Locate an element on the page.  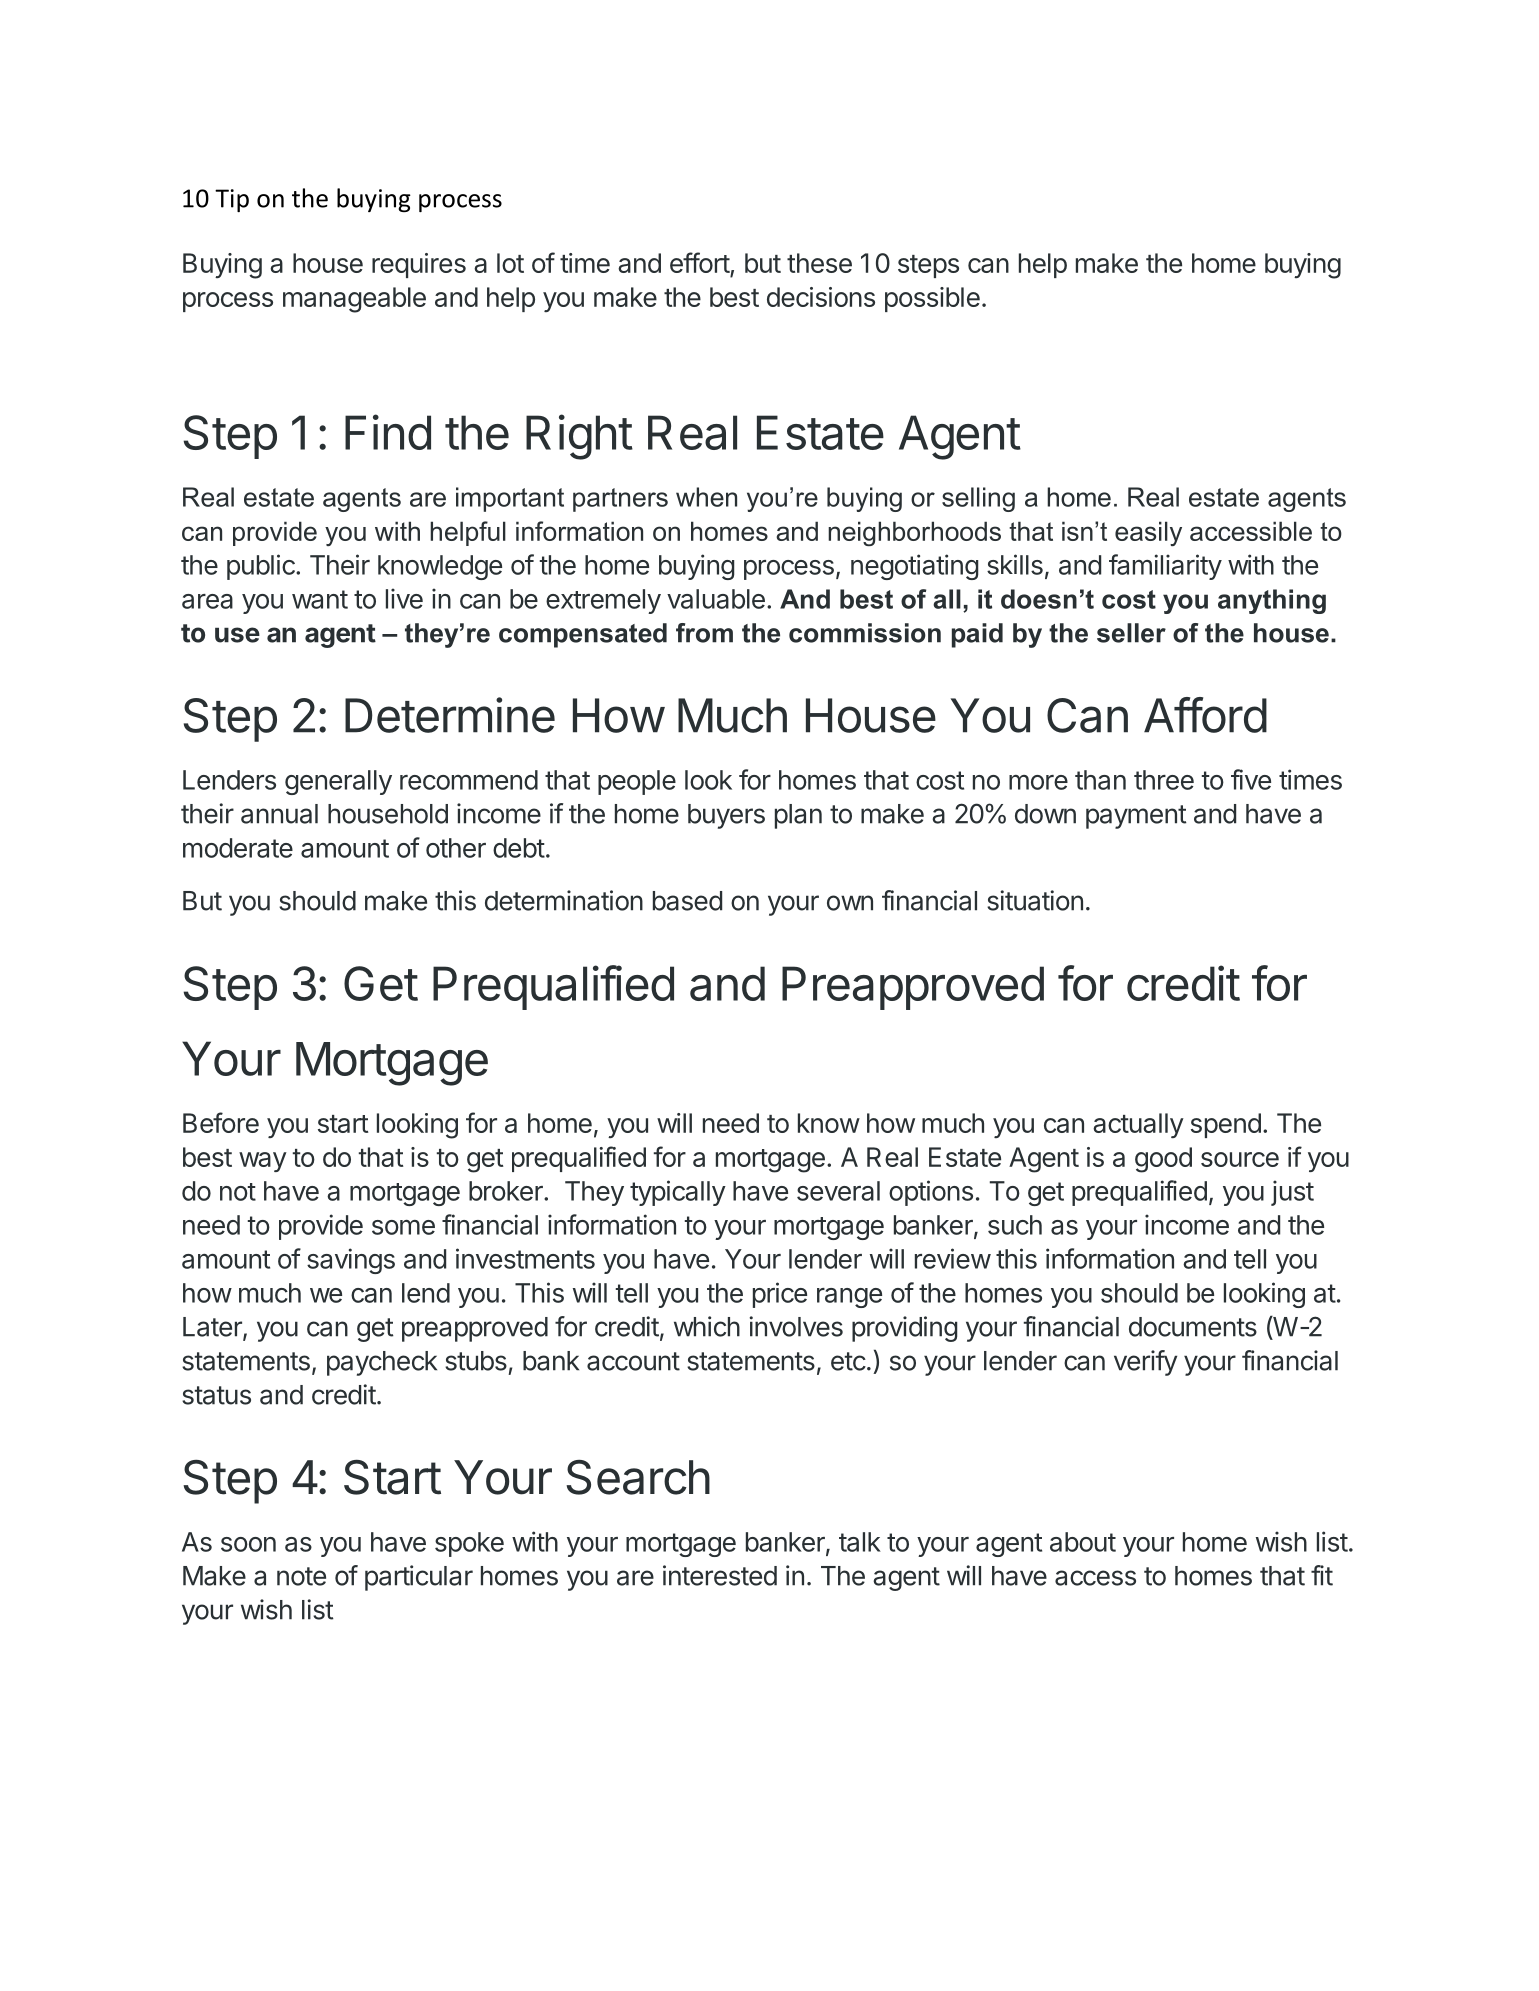
these is located at coordinates (819, 263).
